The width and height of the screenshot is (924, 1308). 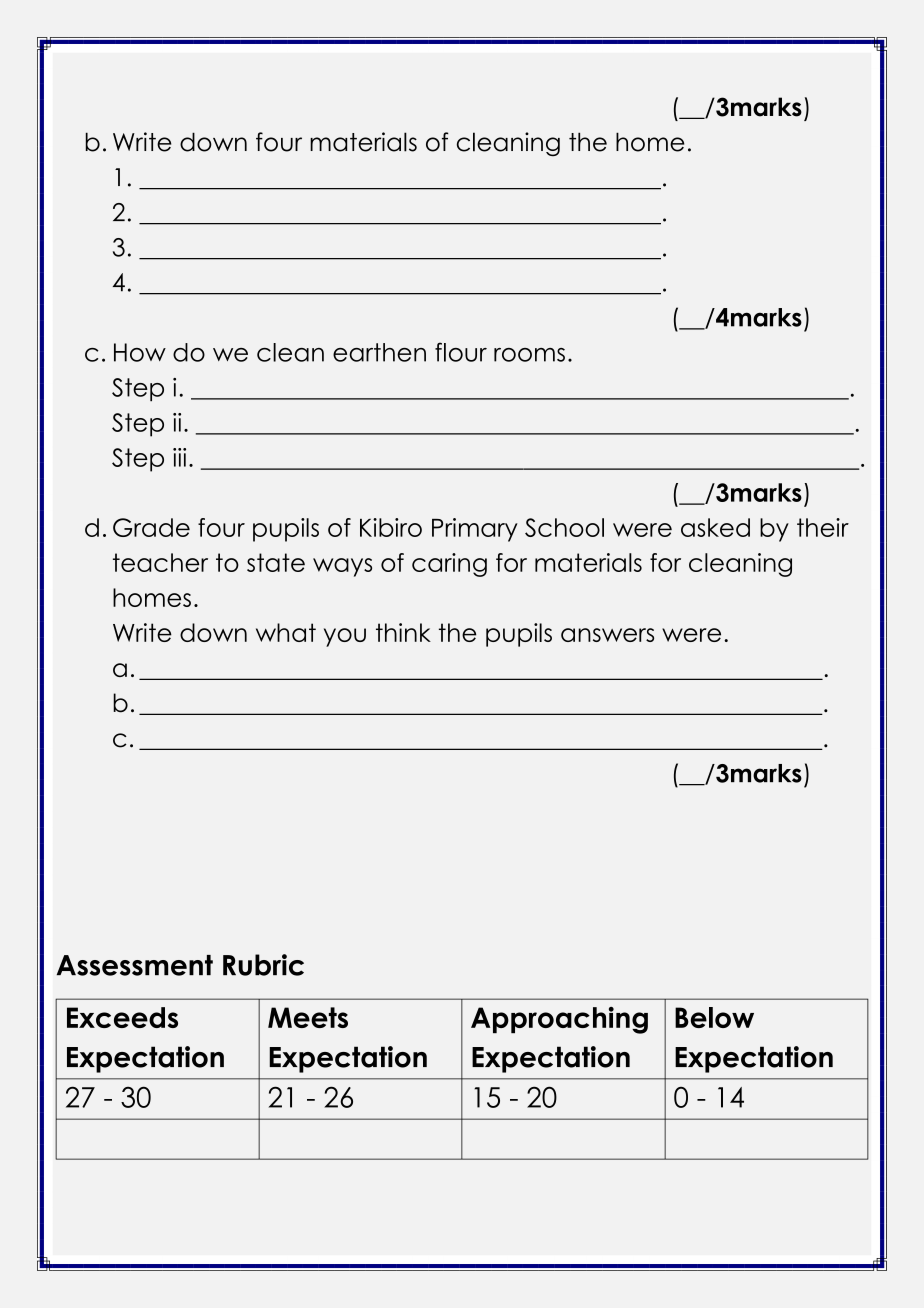 What do you see at coordinates (286, 632) in the screenshot?
I see `what` at bounding box center [286, 632].
